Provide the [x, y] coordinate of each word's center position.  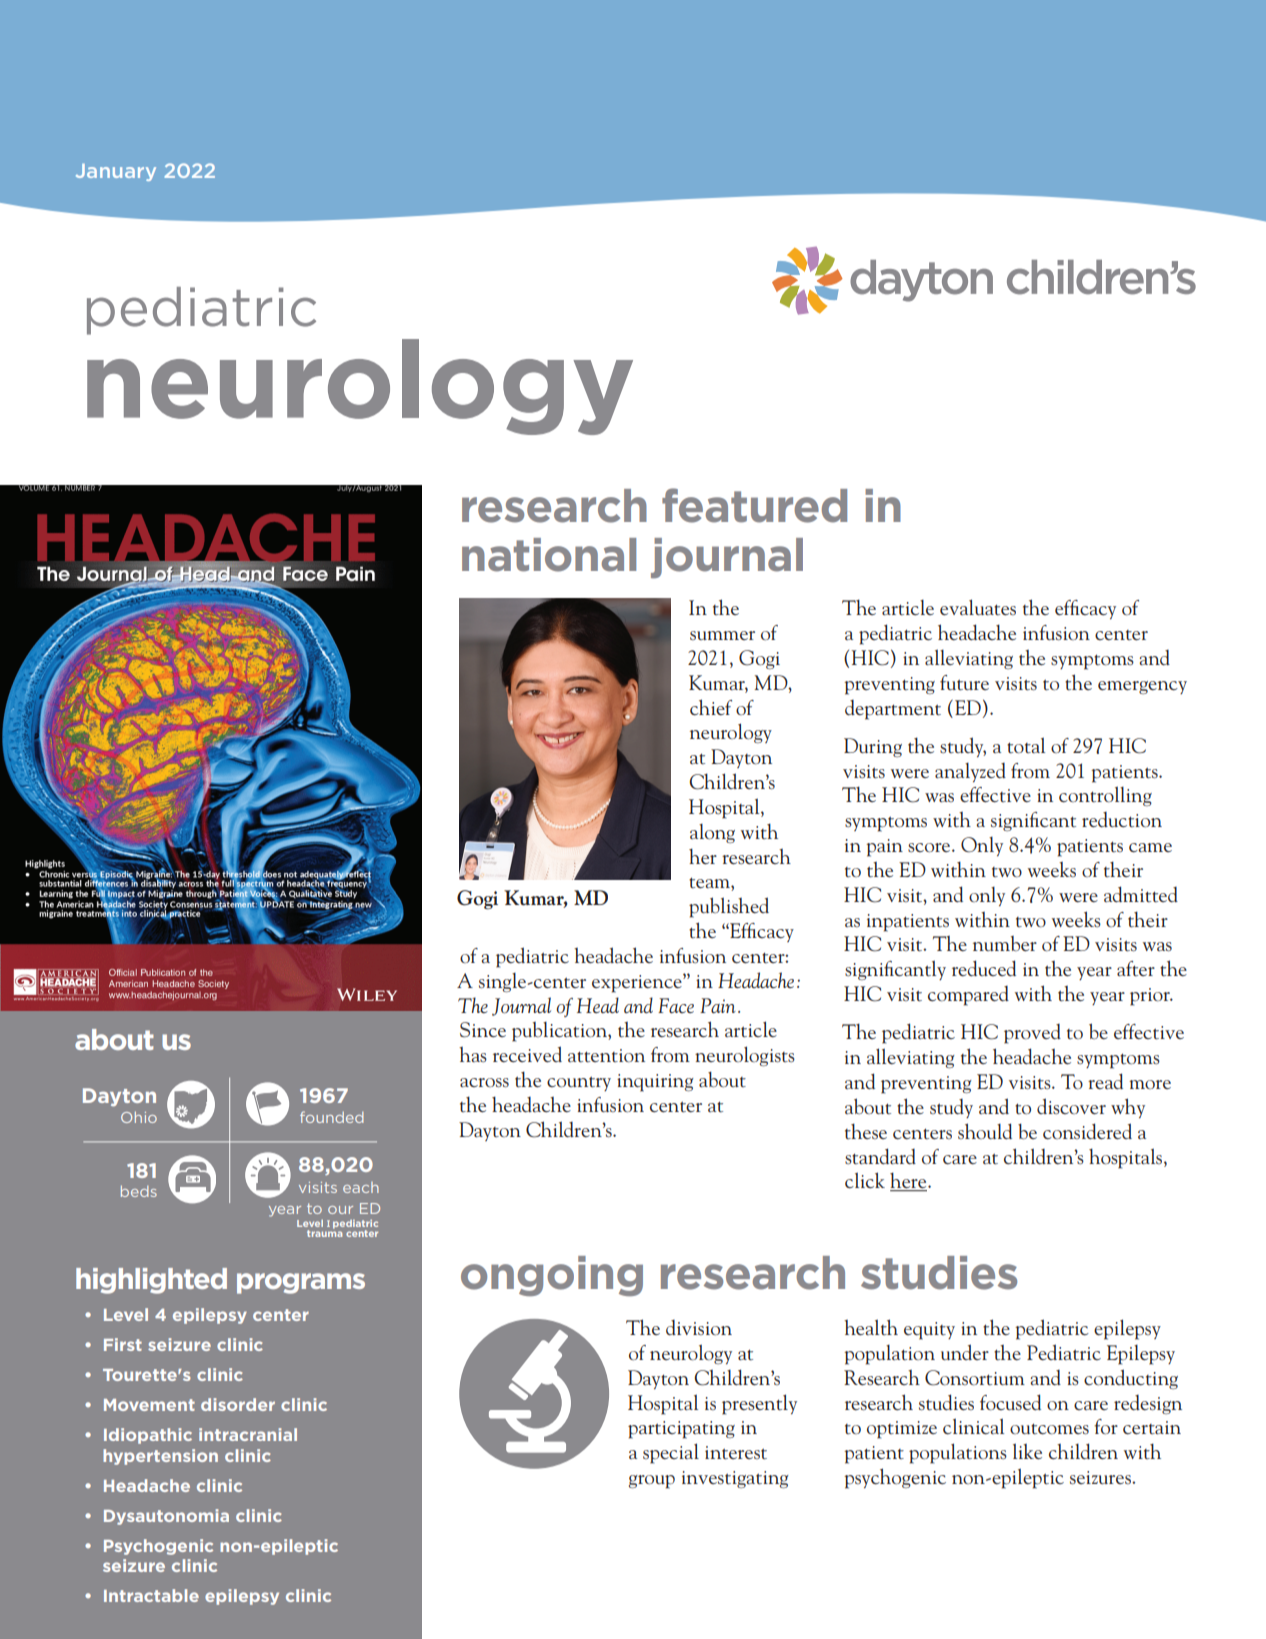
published [729, 907]
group [652, 1482]
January [116, 172]
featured [754, 505]
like [1027, 1451]
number [1005, 943]
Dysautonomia [166, 1517]
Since [483, 1030]
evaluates [978, 607]
